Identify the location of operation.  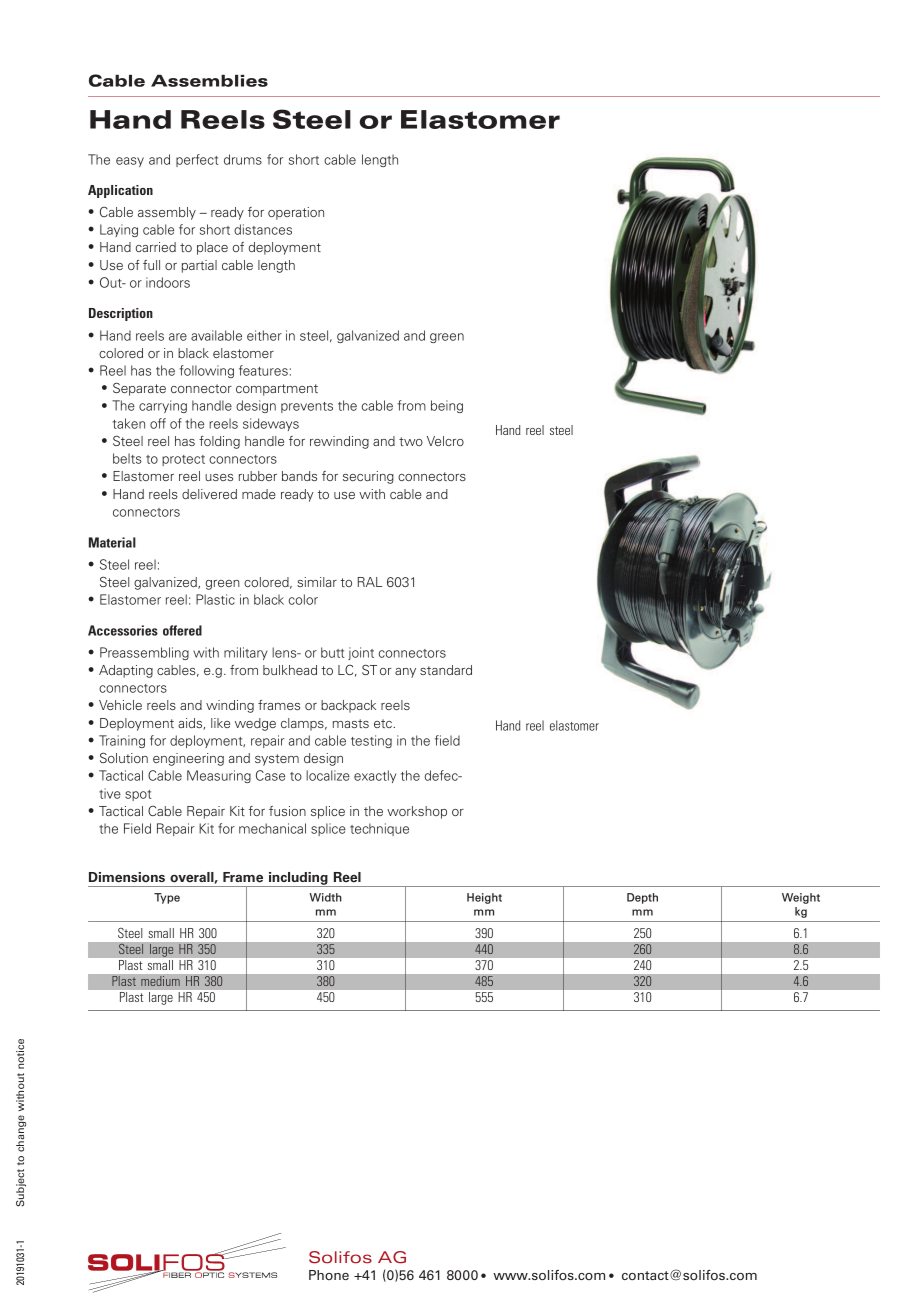
(296, 213).
